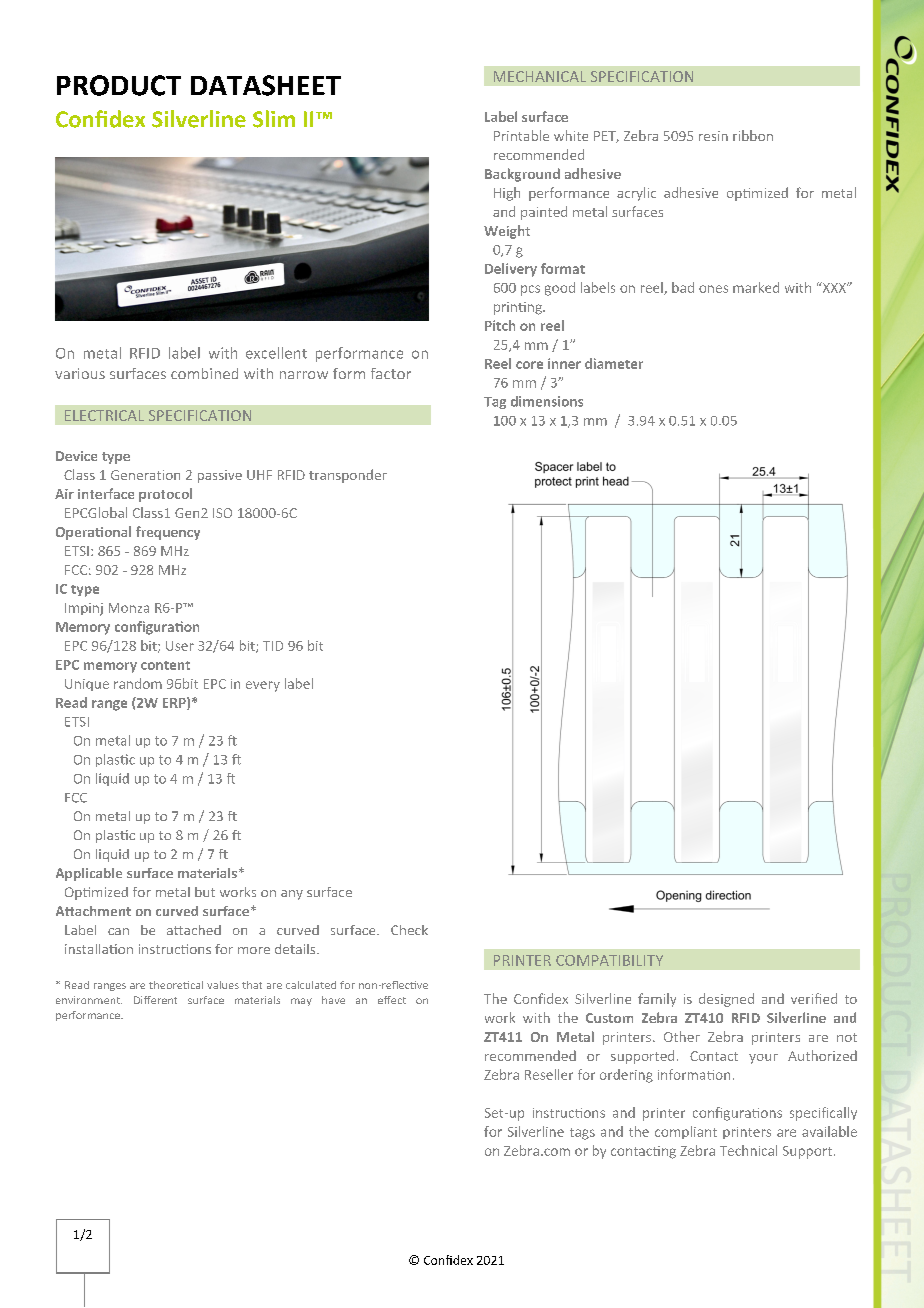  What do you see at coordinates (118, 931) in the screenshot?
I see `can` at bounding box center [118, 931].
